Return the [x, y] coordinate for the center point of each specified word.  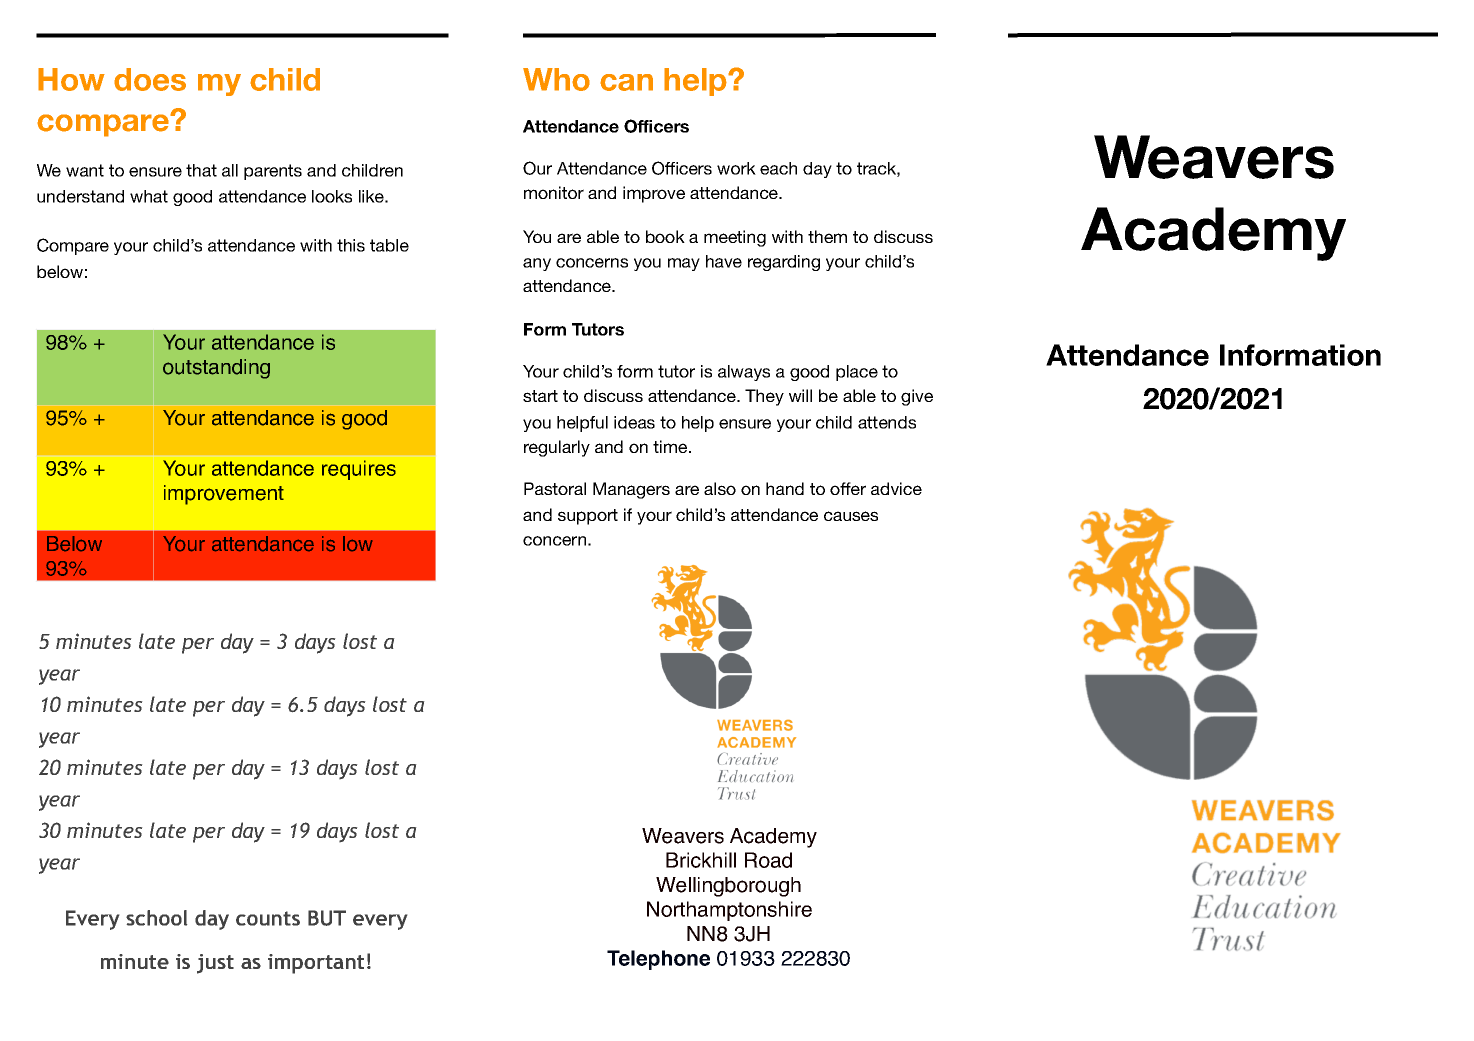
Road [768, 860]
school [156, 918]
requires [359, 470]
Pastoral [555, 488]
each [778, 168]
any [537, 264]
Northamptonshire [729, 911]
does [150, 79]
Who [556, 79]
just [215, 964]
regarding [784, 263]
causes [851, 516]
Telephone [658, 960]
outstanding [216, 369]
